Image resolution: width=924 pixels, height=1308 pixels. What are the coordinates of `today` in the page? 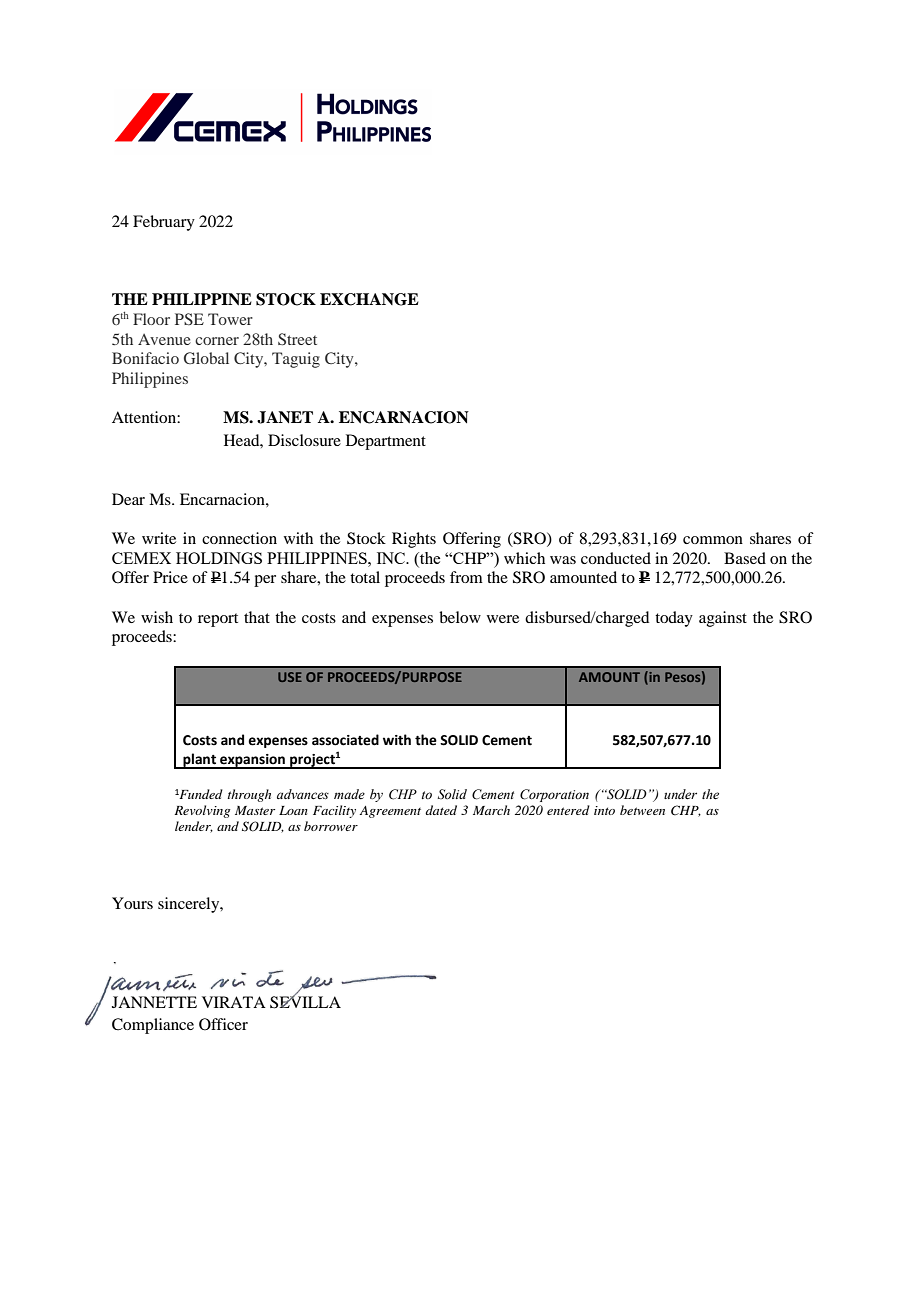 It's located at (674, 619).
